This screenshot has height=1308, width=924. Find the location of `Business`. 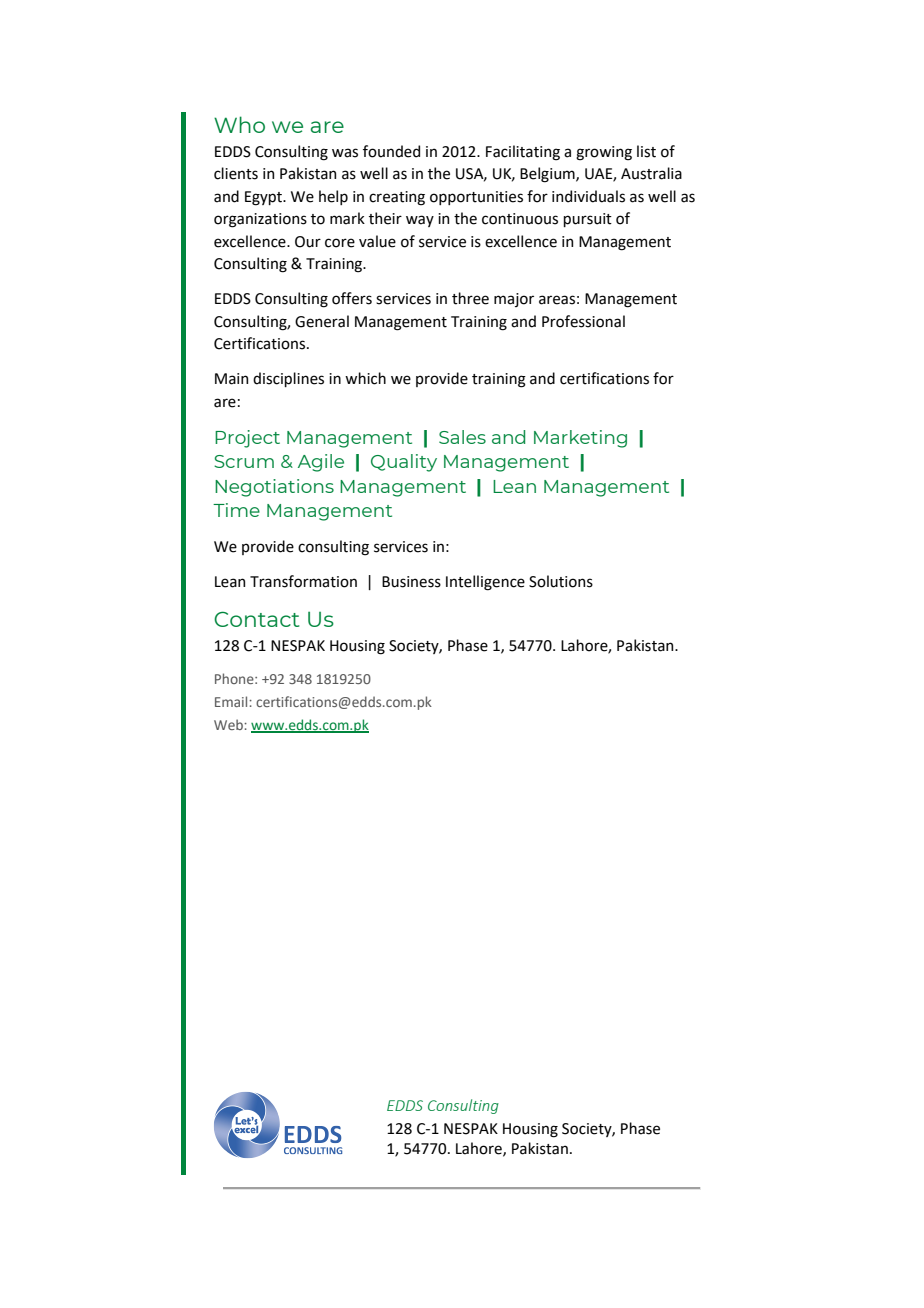

Business is located at coordinates (411, 582).
